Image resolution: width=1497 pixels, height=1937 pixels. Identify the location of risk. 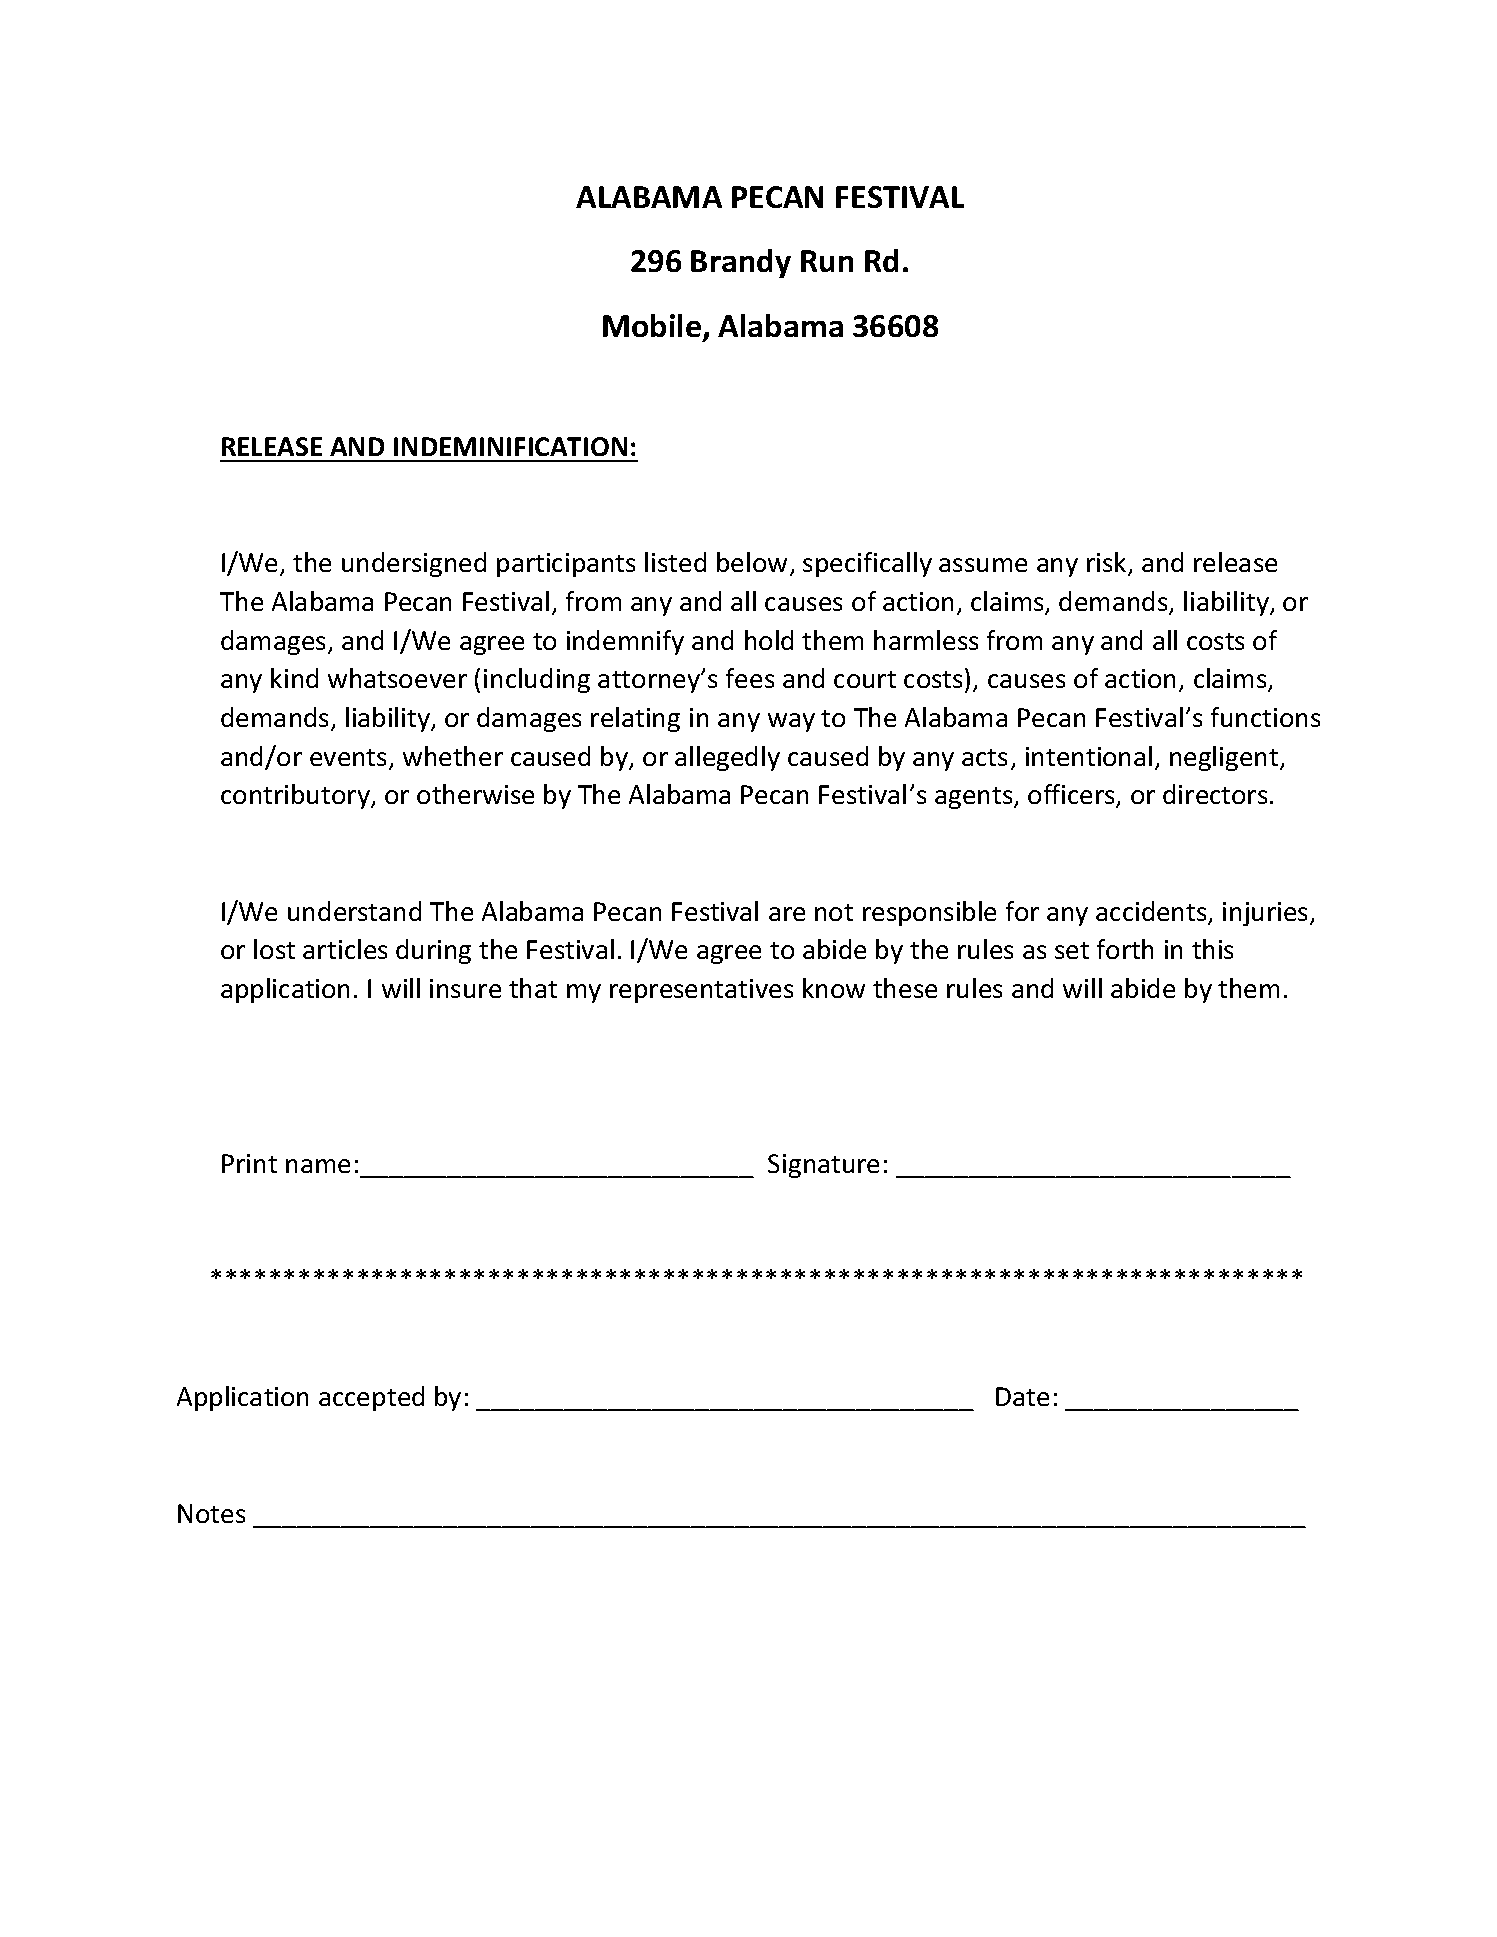
(1108, 564).
